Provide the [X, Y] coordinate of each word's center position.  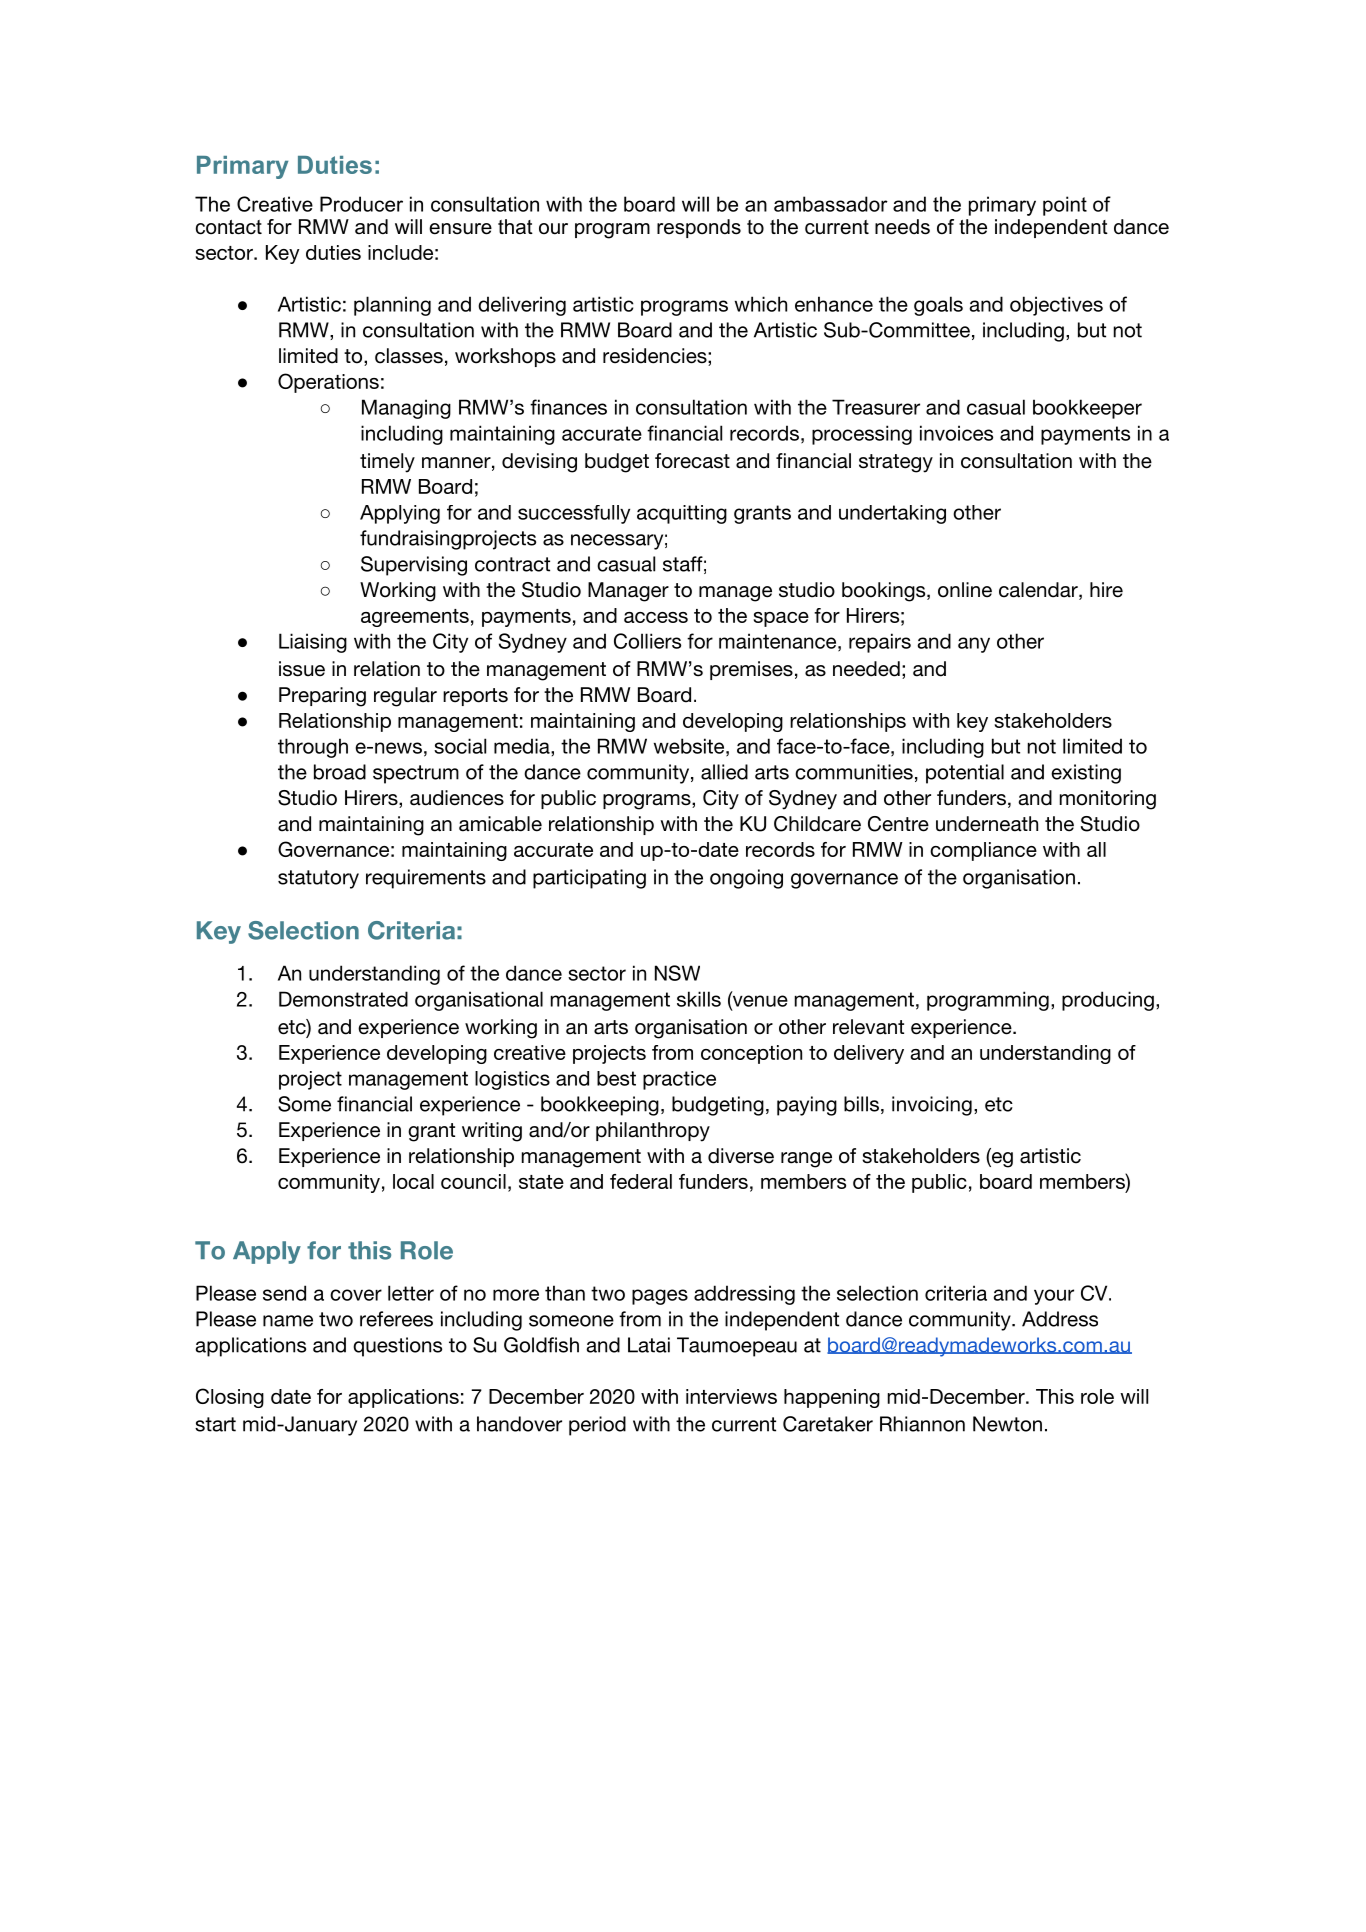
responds [699, 228]
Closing [230, 1398]
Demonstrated [343, 999]
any [974, 645]
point [1065, 206]
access [656, 617]
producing [1108, 1001]
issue [302, 669]
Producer [361, 204]
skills [699, 999]
